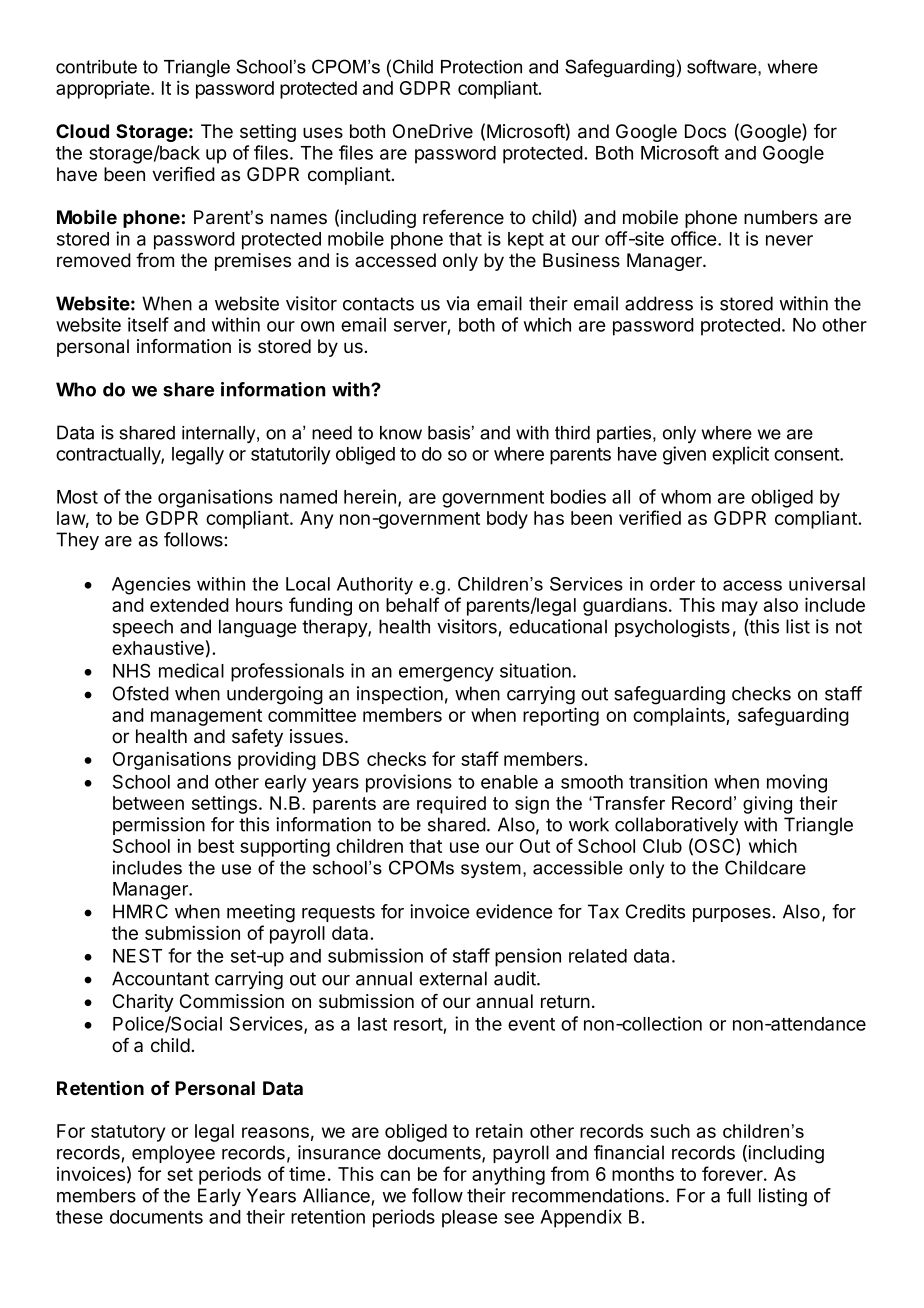 The image size is (924, 1308). What do you see at coordinates (446, 674) in the document?
I see `emergency` at bounding box center [446, 674].
